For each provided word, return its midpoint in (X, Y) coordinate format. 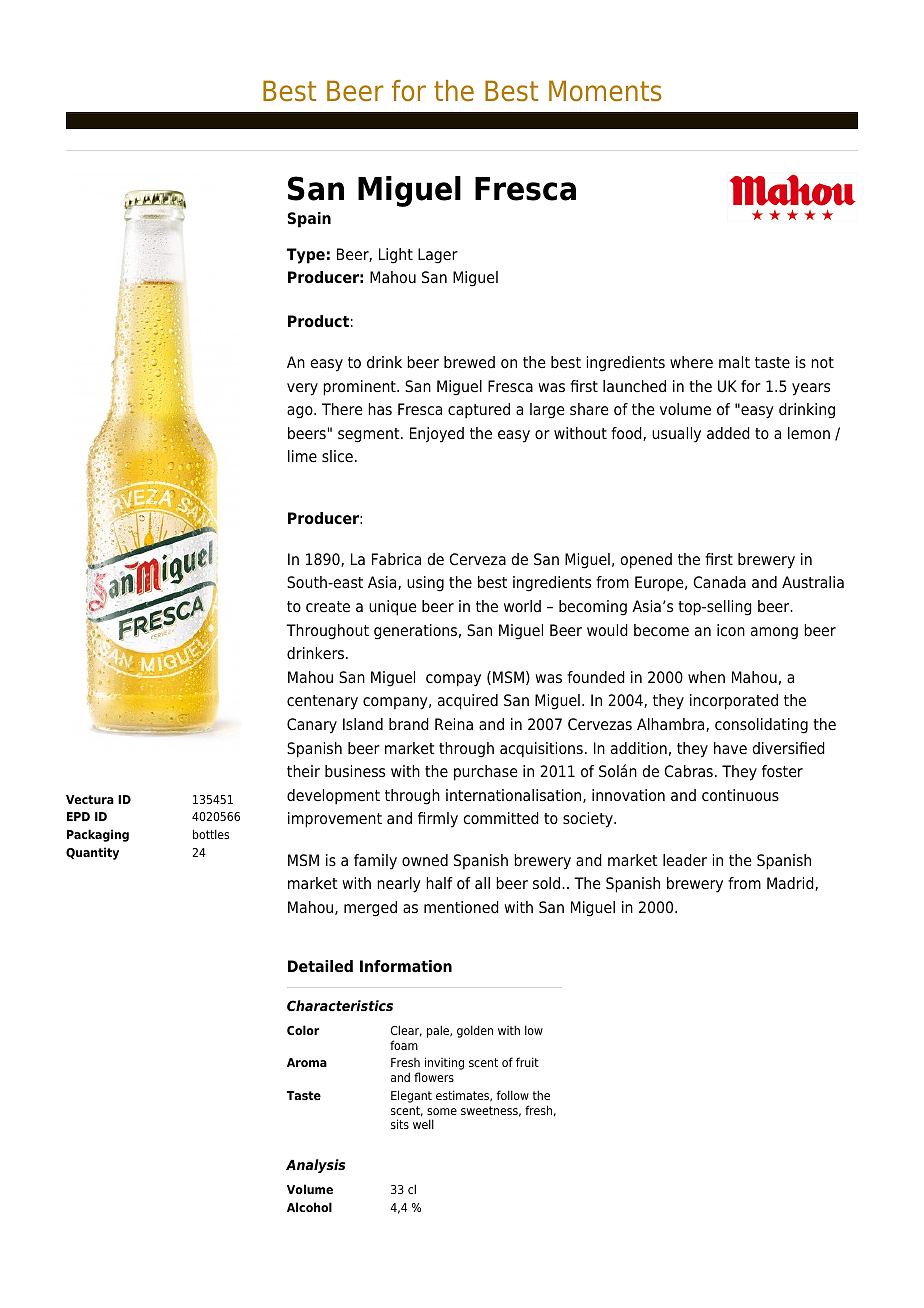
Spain (309, 220)
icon (731, 630)
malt (734, 362)
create (328, 607)
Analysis (315, 1166)
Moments (605, 91)
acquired (468, 702)
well (423, 1124)
